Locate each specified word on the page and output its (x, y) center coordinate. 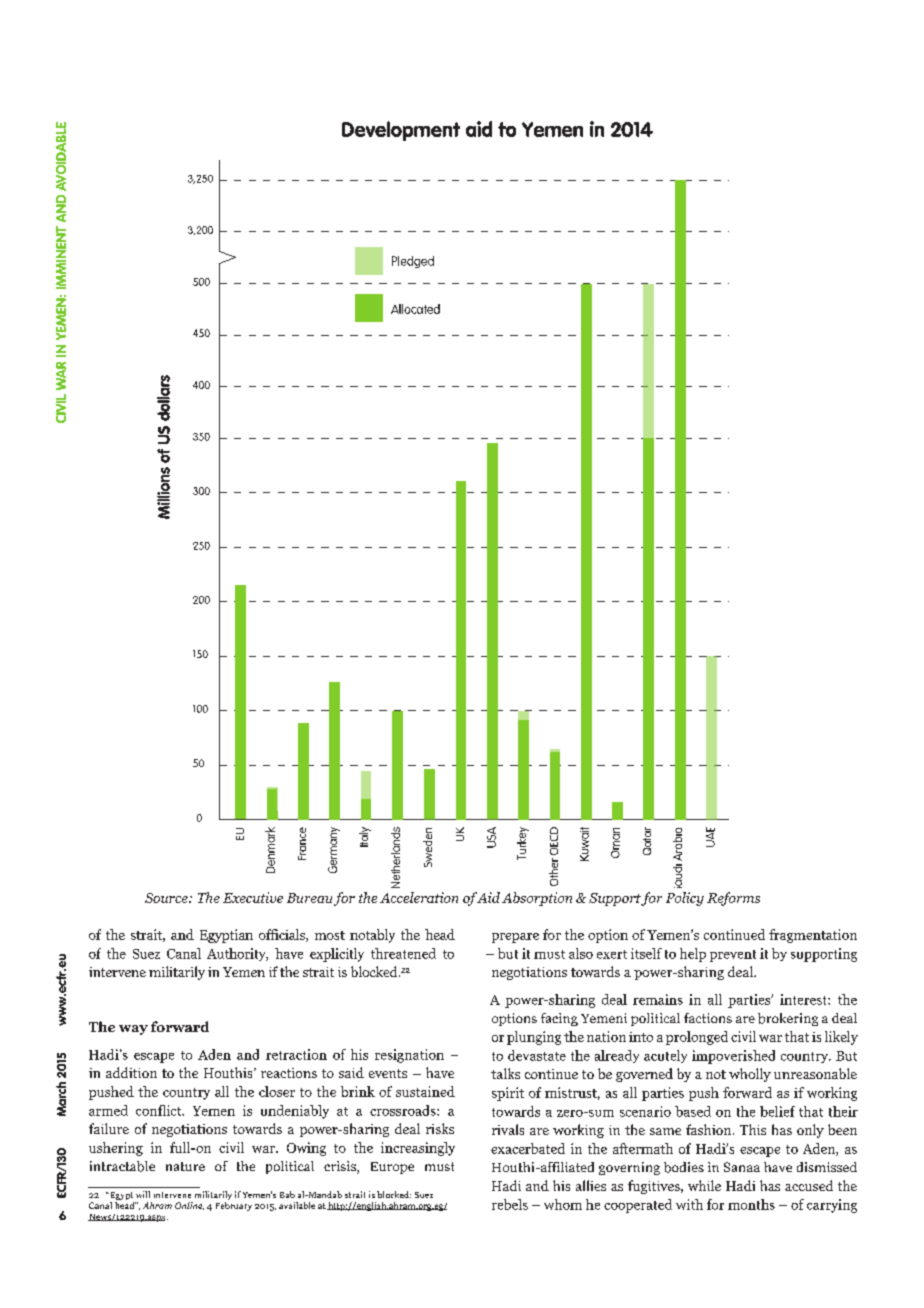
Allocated (415, 309)
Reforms (733, 899)
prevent (733, 956)
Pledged (413, 262)
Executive (253, 897)
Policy (685, 899)
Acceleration (419, 897)
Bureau (309, 898)
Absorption (537, 899)
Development (401, 131)
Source (167, 898)
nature (185, 1166)
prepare (515, 938)
